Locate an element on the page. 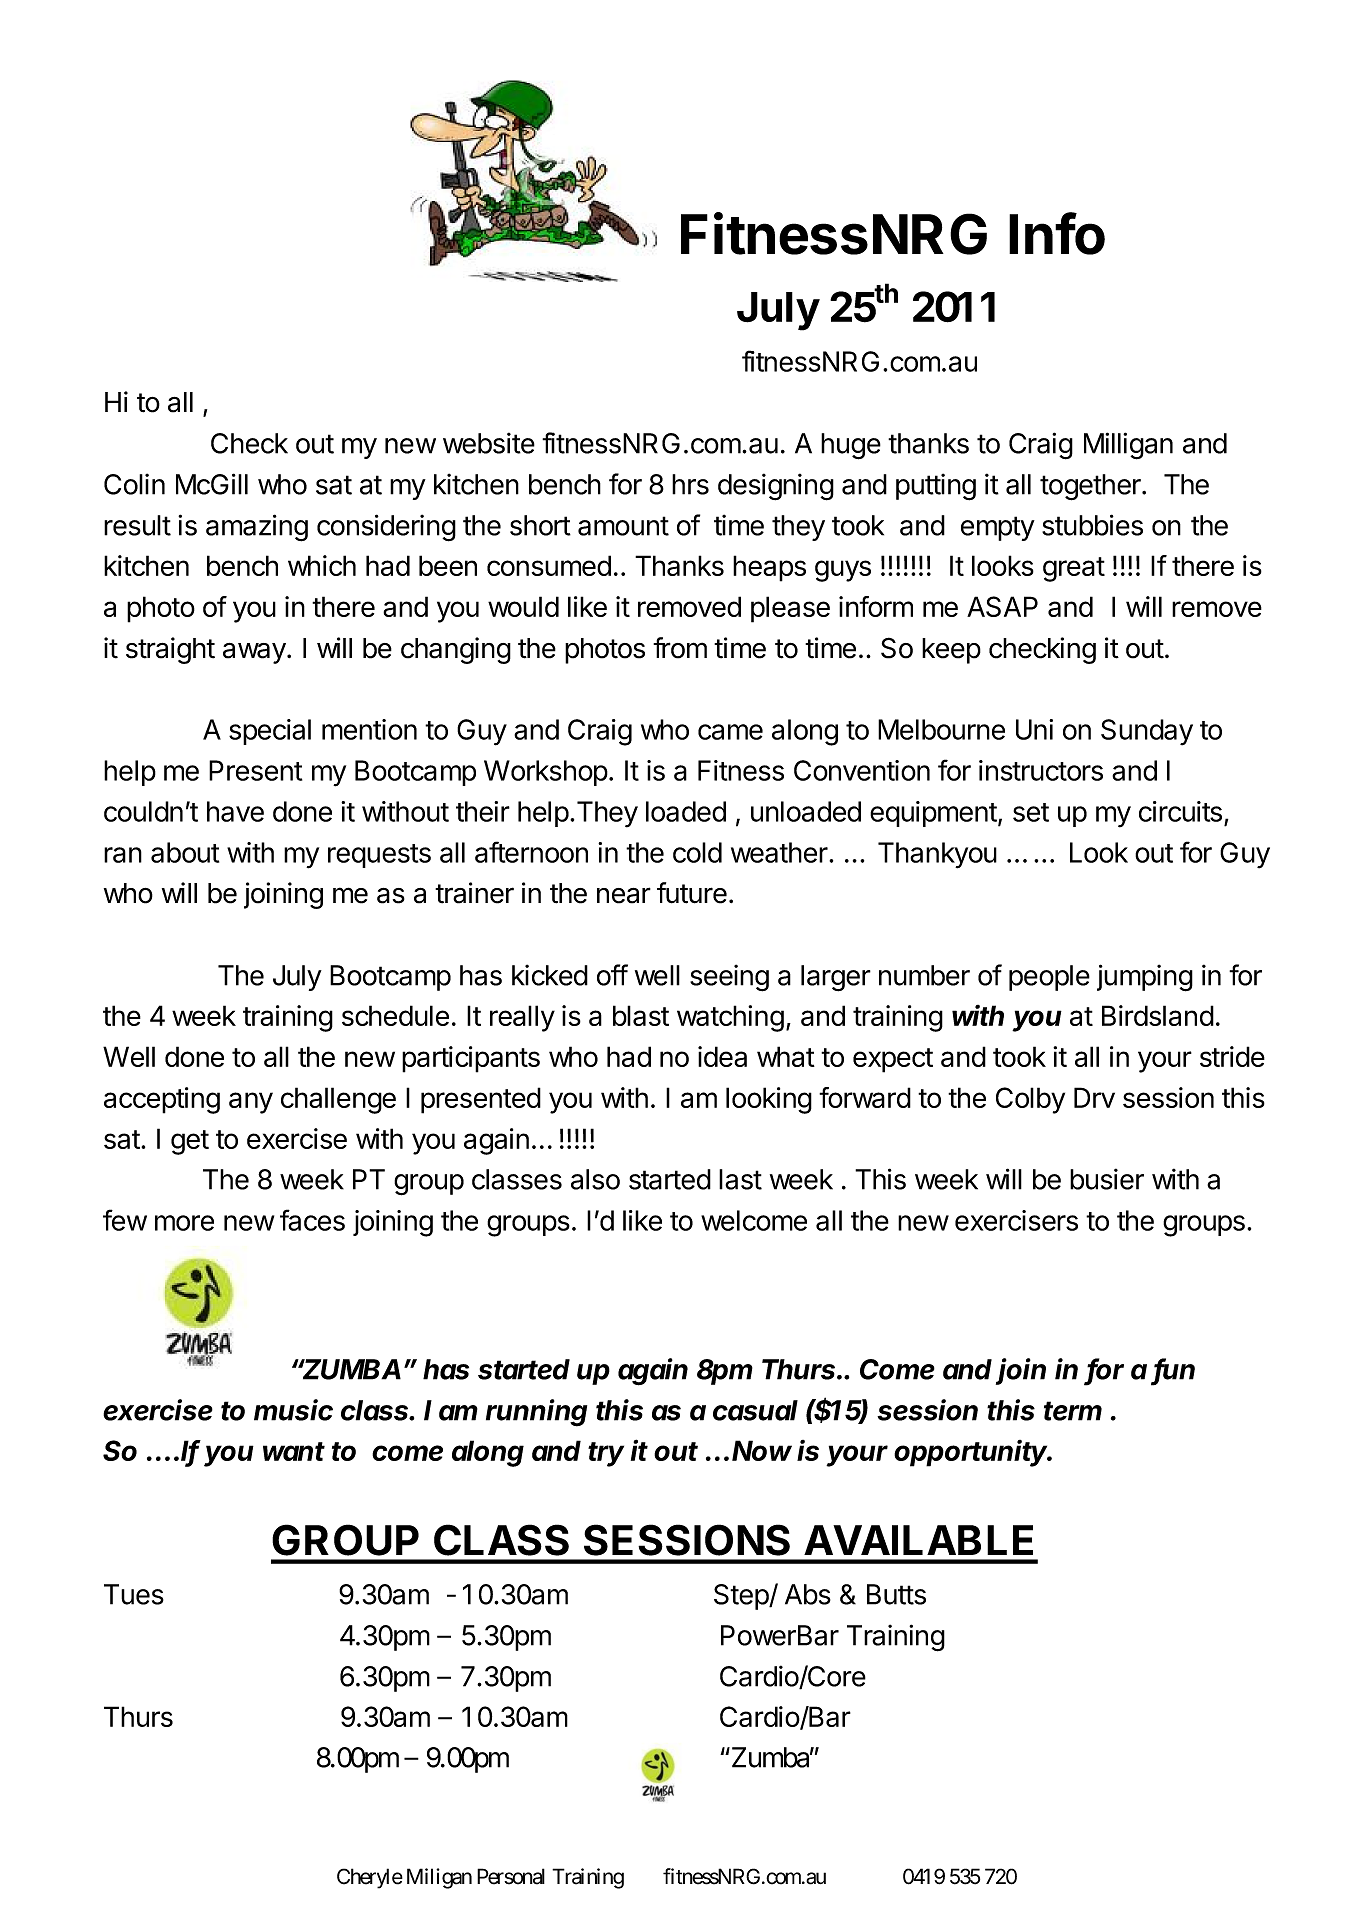 This page has width=1357, height=1918. amazing is located at coordinates (257, 528).
